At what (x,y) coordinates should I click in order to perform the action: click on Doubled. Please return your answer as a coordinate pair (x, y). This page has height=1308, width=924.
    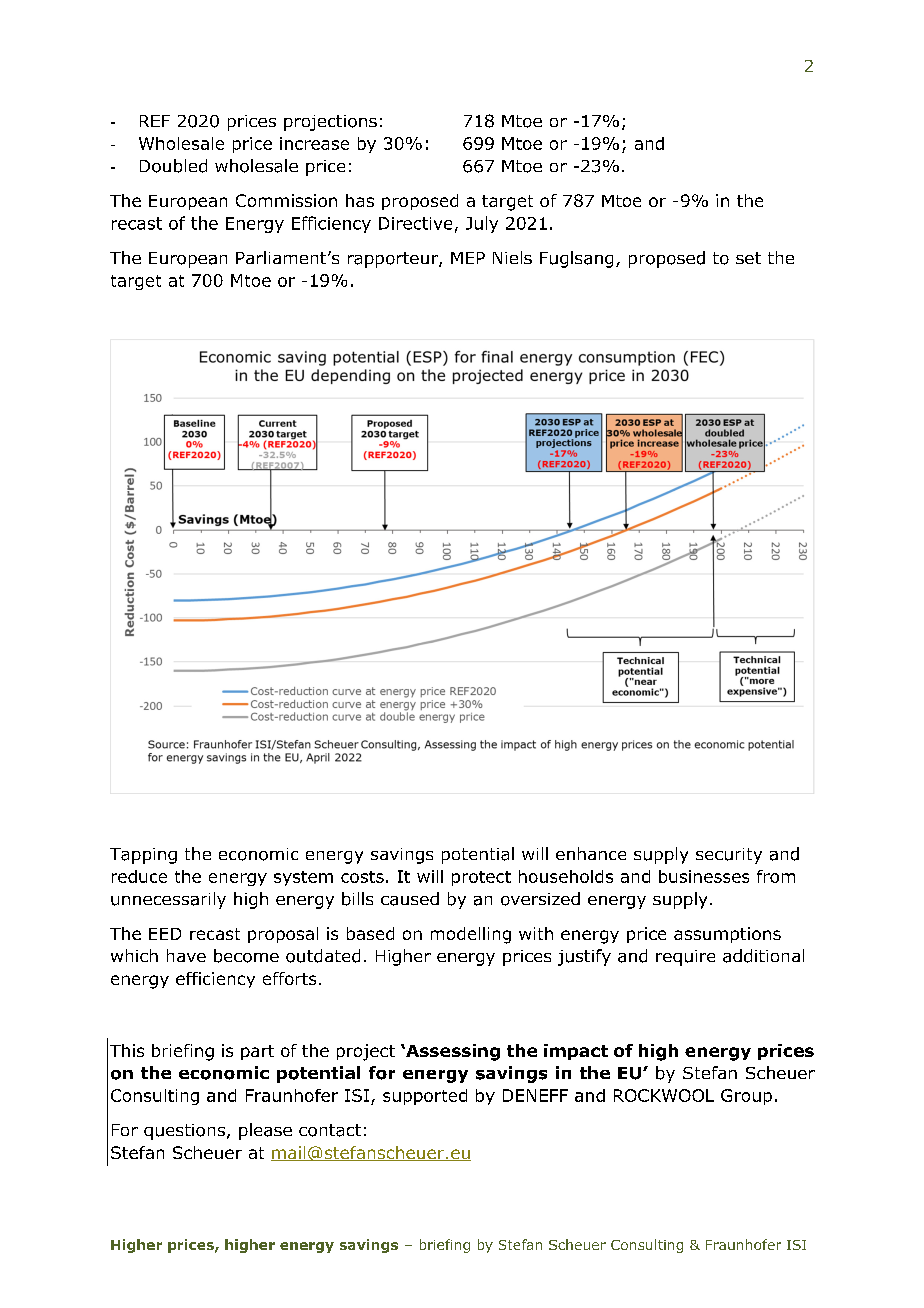
    Looking at the image, I should click on (173, 166).
